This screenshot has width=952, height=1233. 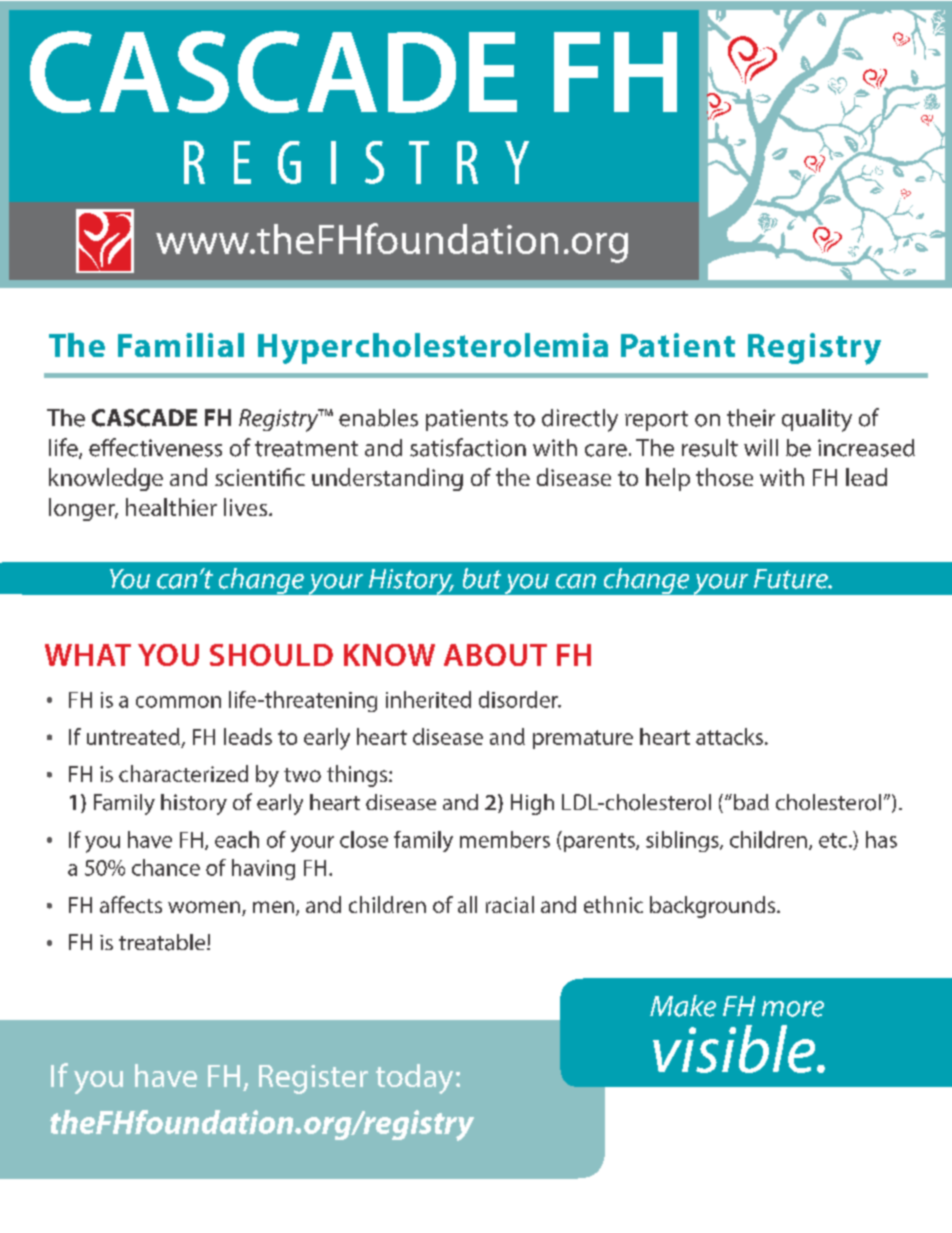 I want to click on today, so click(x=414, y=1079).
